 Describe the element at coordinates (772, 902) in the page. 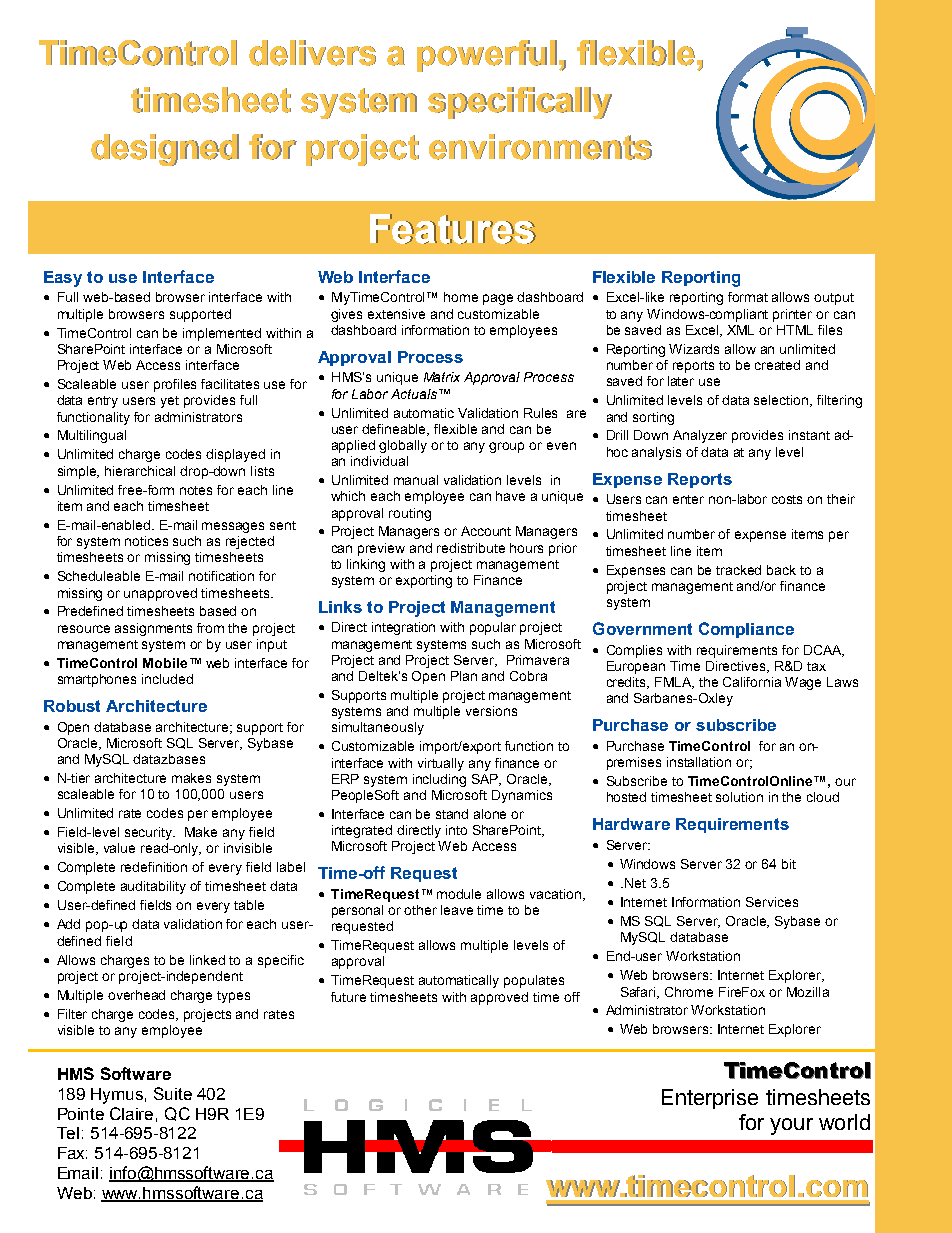

I see `Services` at that location.
